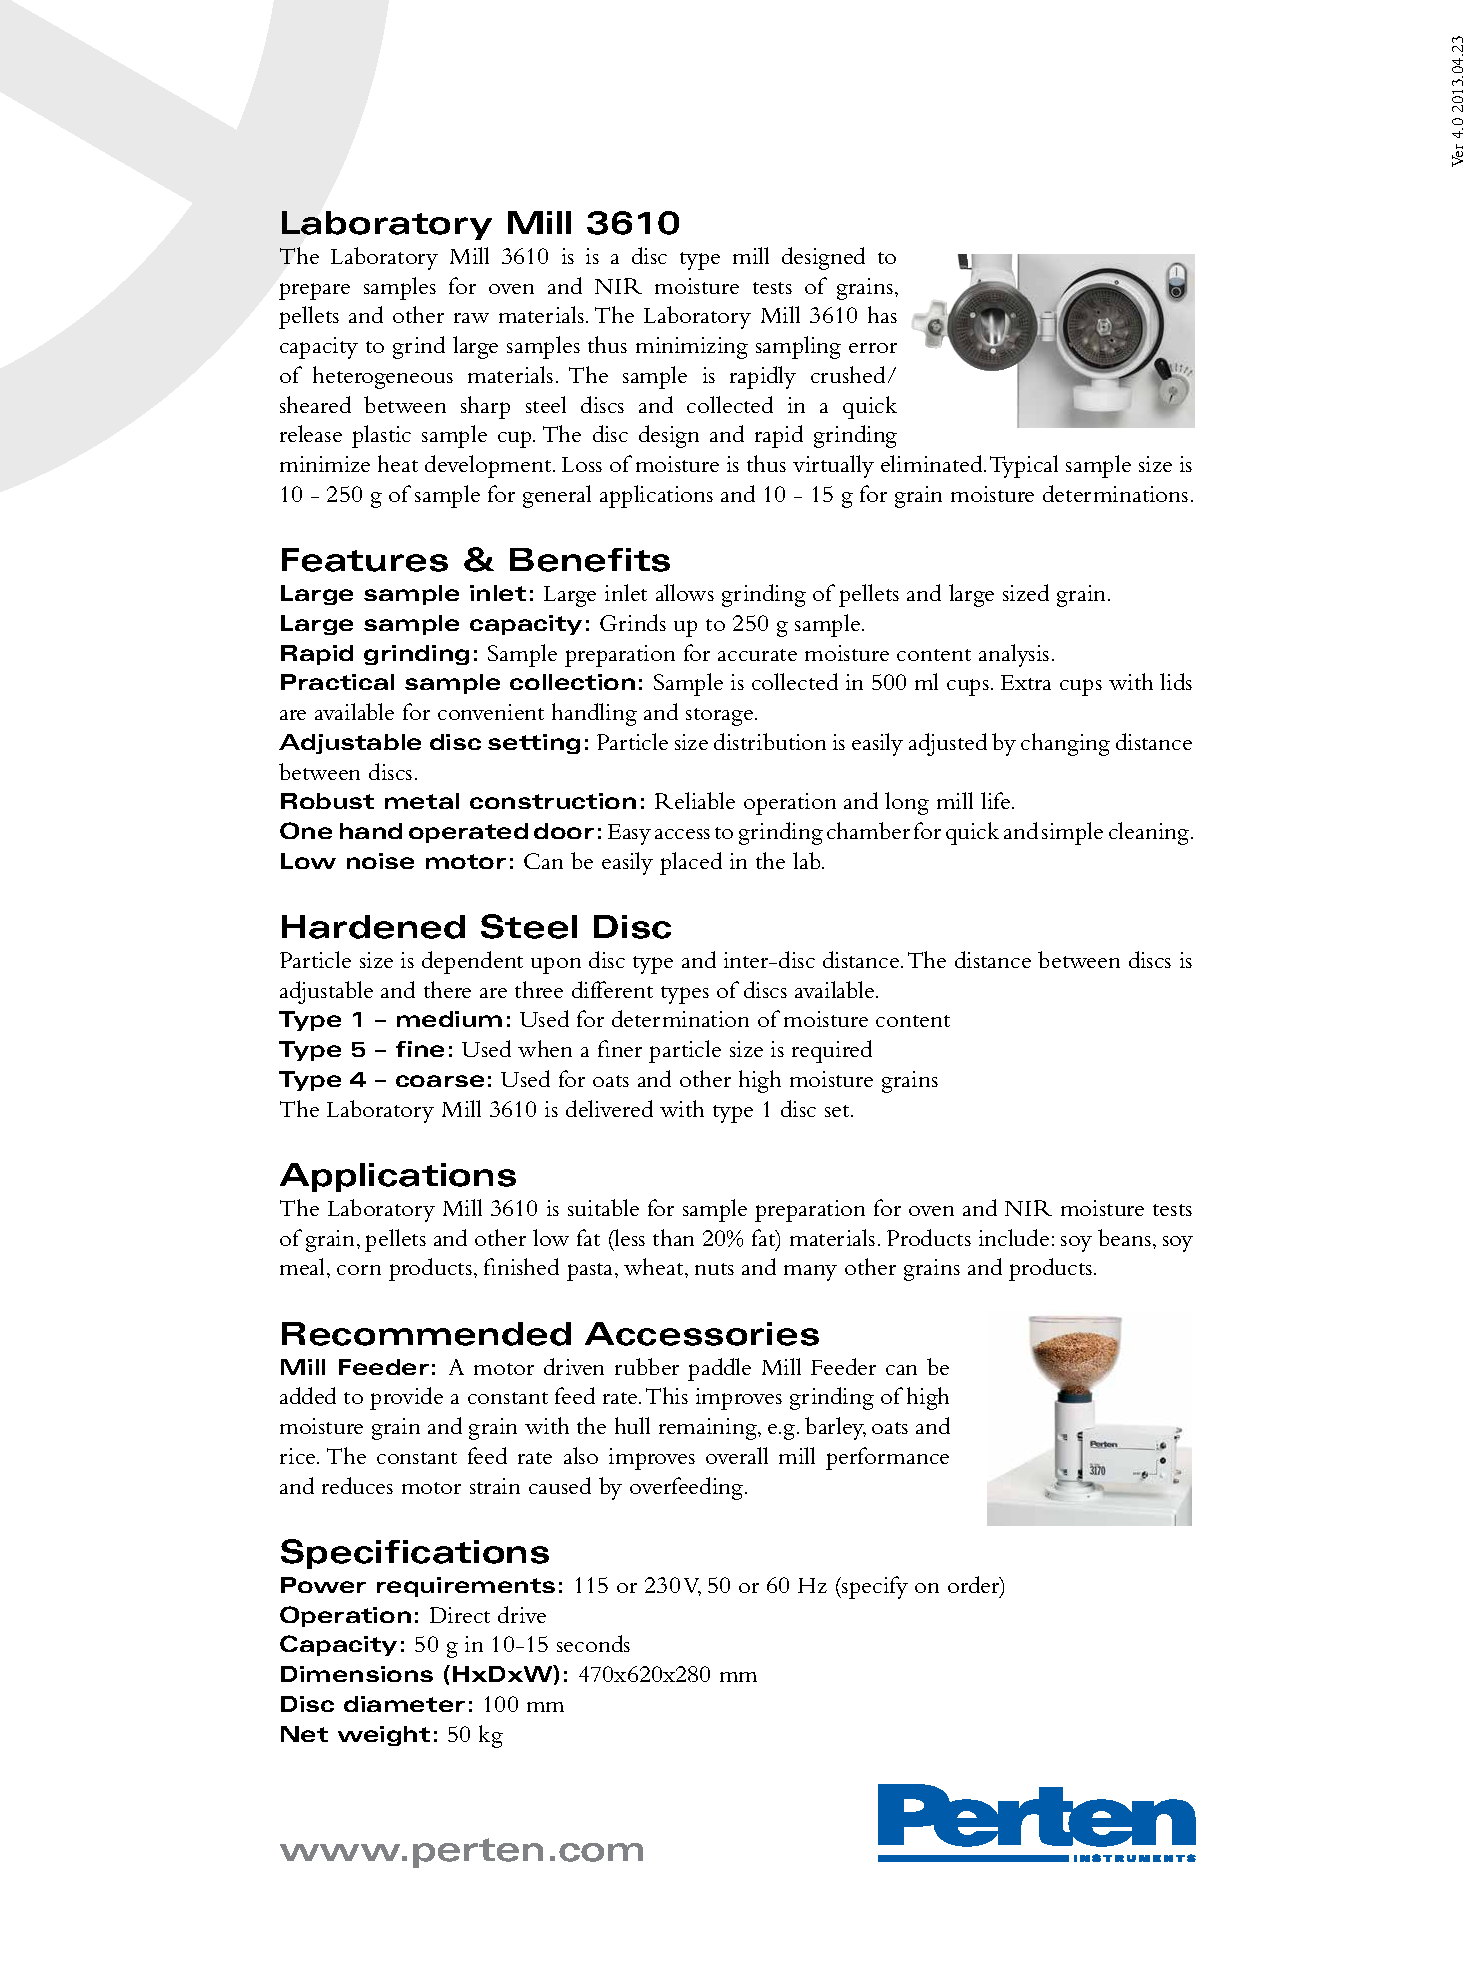 This screenshot has height=1968, width=1476. What do you see at coordinates (593, 1643) in the screenshot?
I see `seconds` at bounding box center [593, 1643].
